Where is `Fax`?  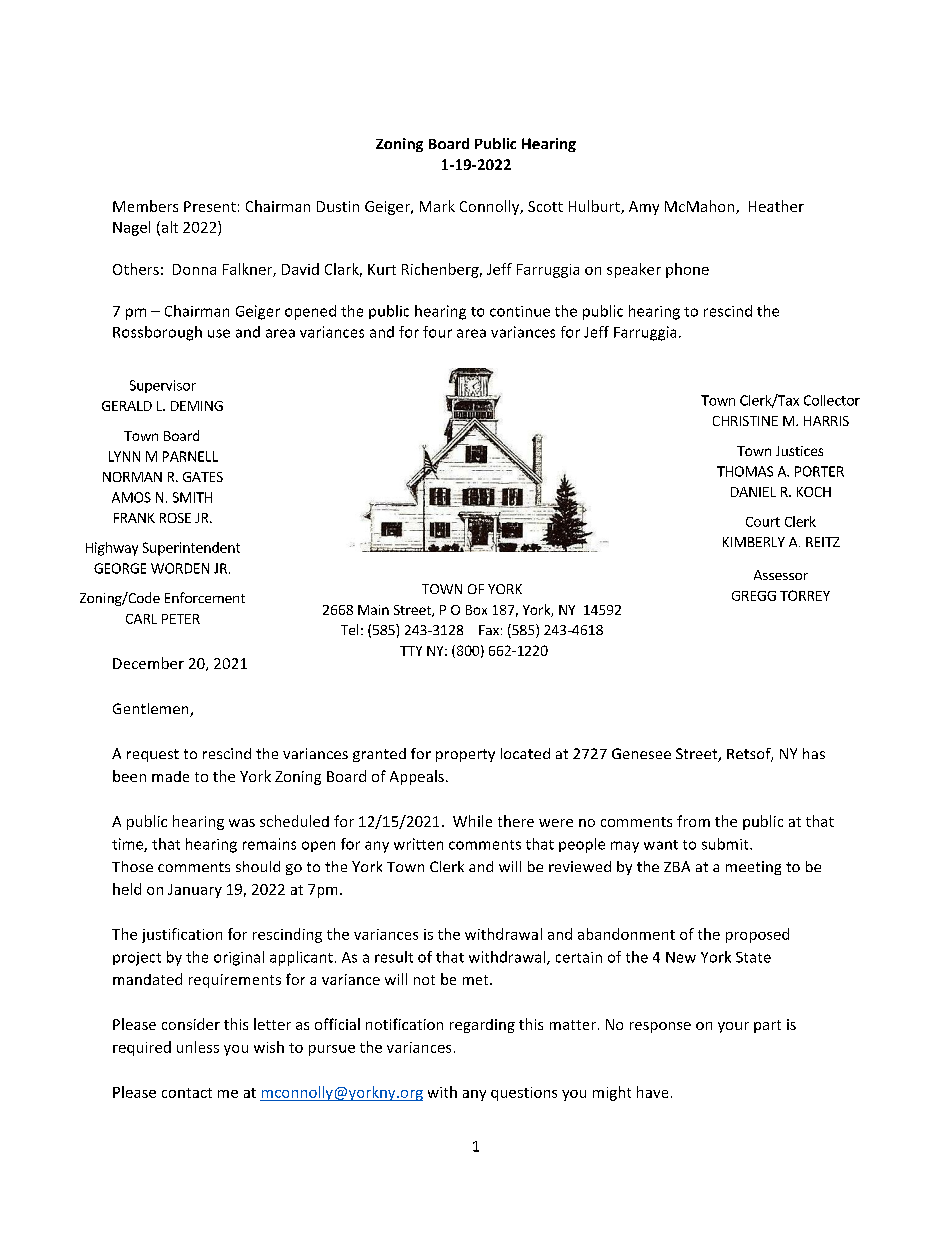
Fax is located at coordinates (489, 630).
